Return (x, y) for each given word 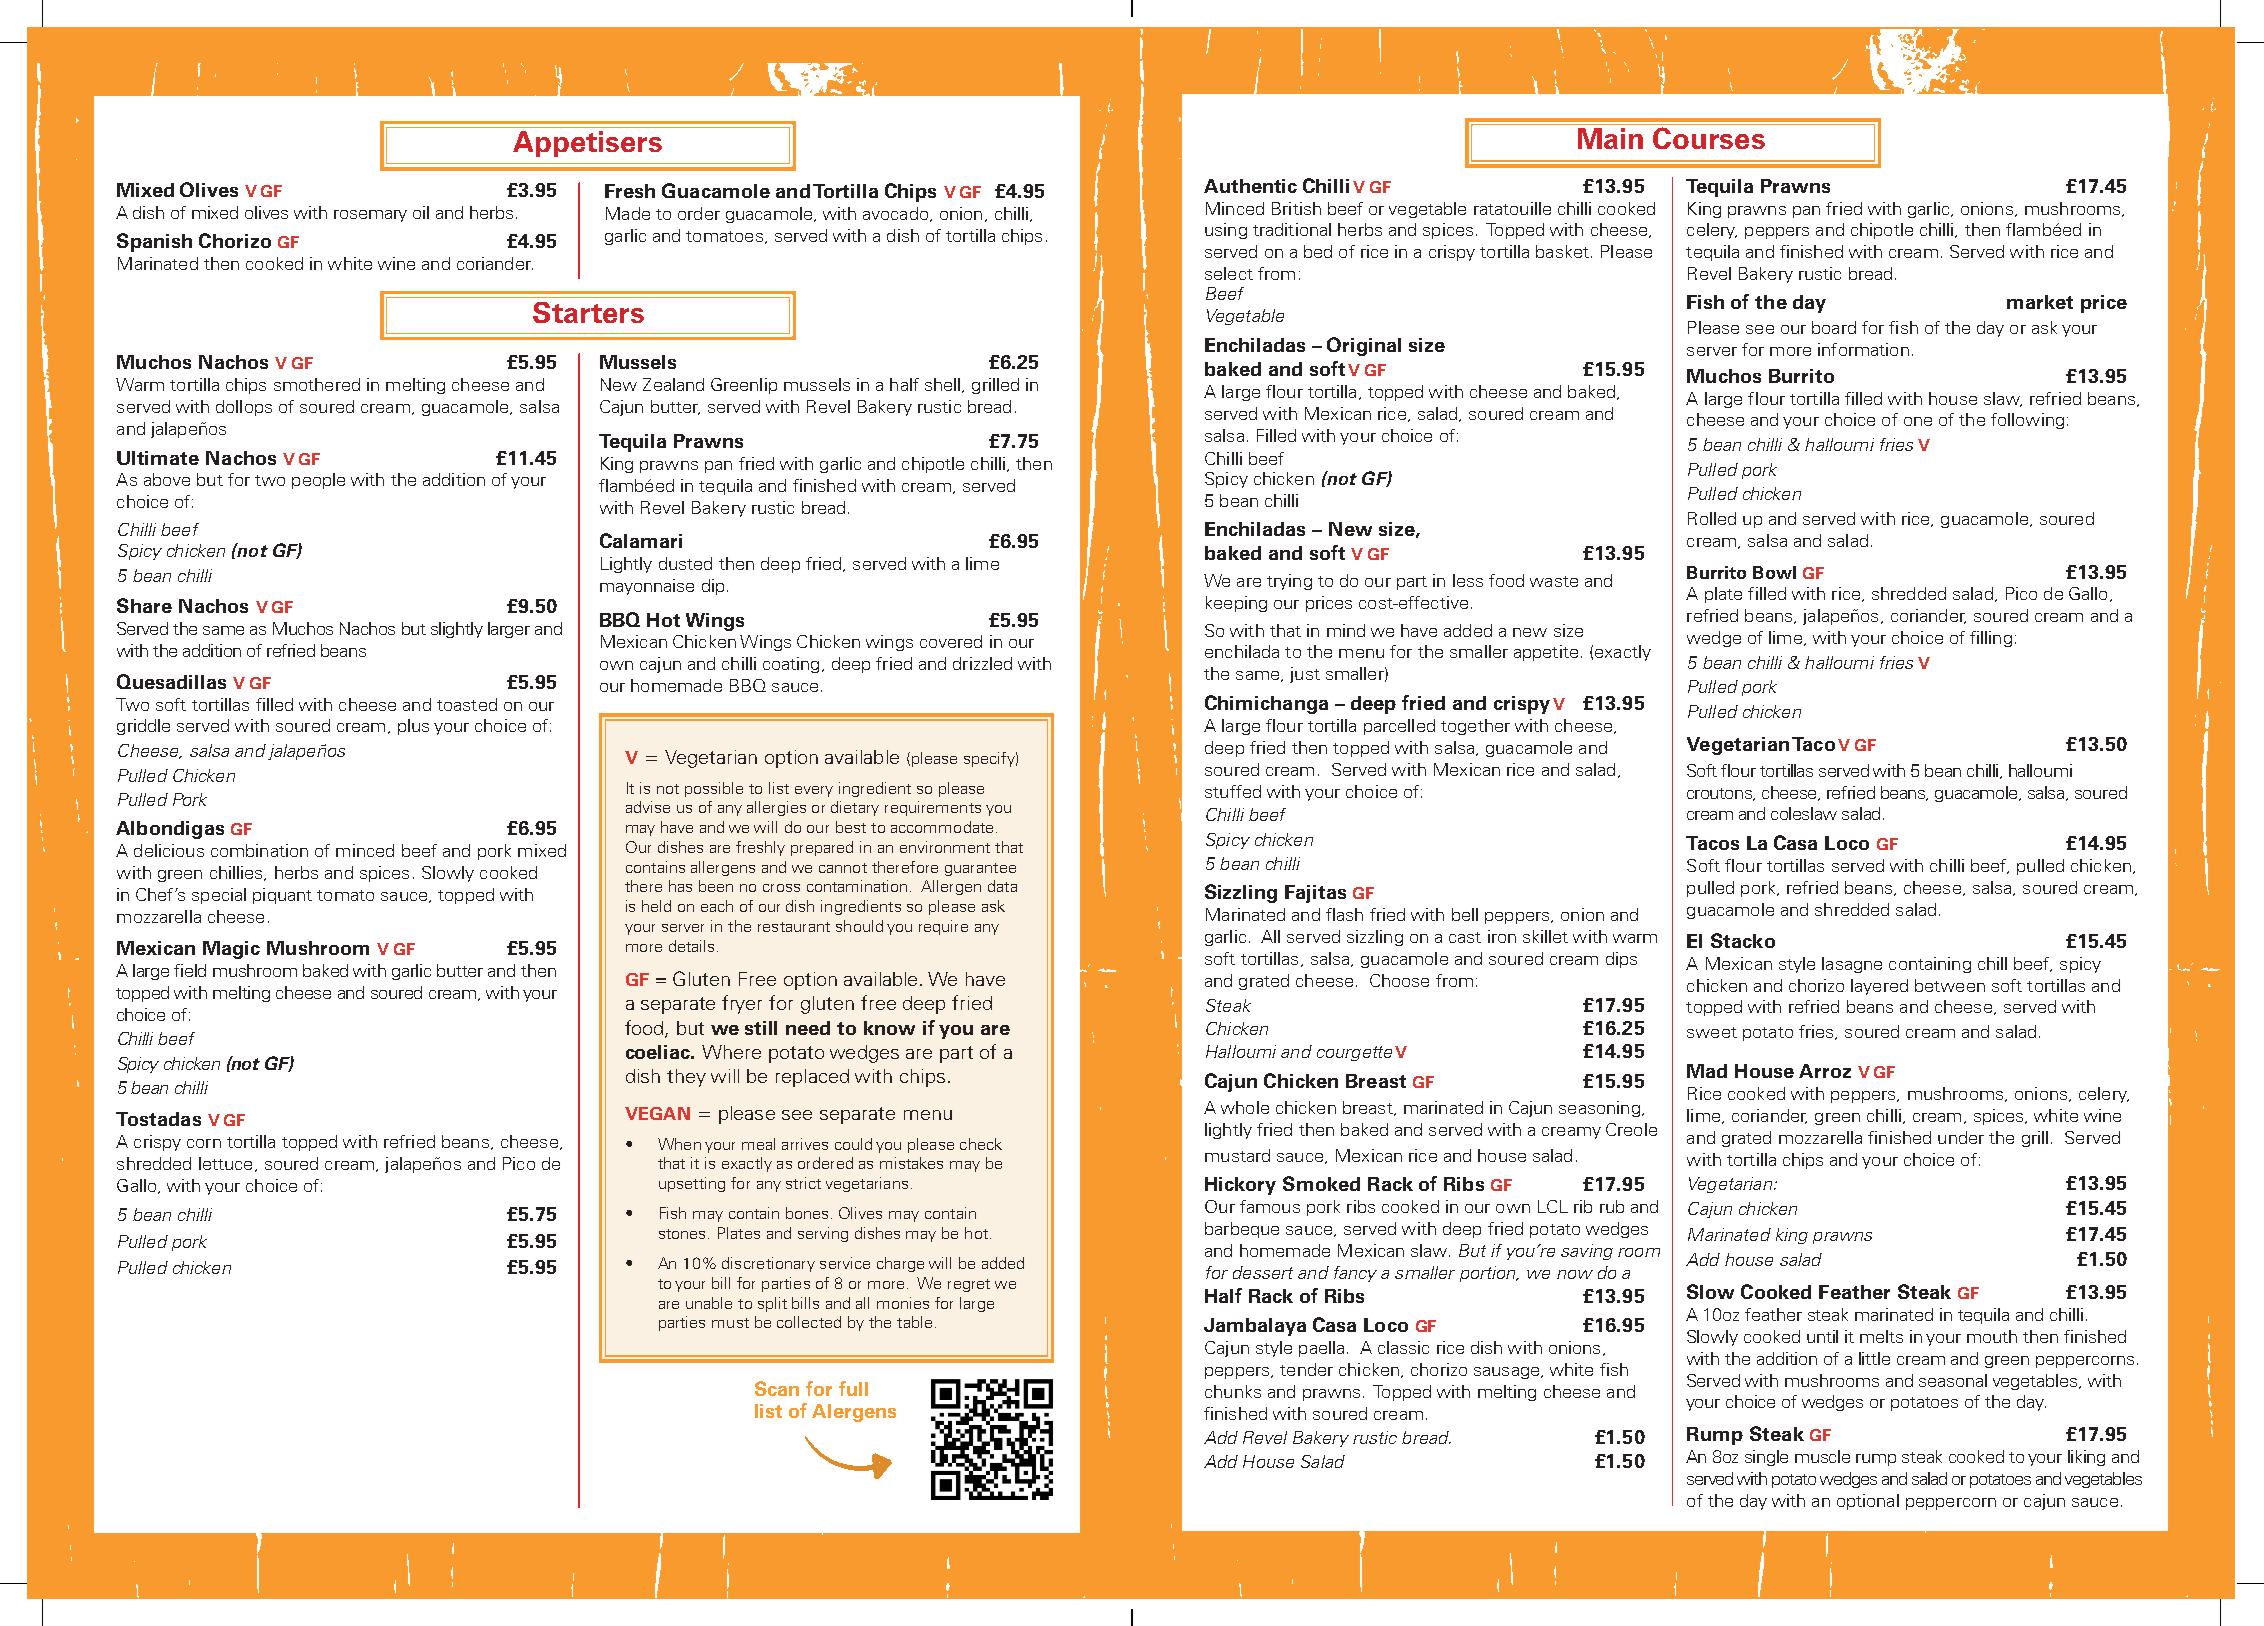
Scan (777, 1388)
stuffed (1233, 791)
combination (259, 850)
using (1226, 231)
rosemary (370, 216)
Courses (1709, 138)
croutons (1721, 794)
